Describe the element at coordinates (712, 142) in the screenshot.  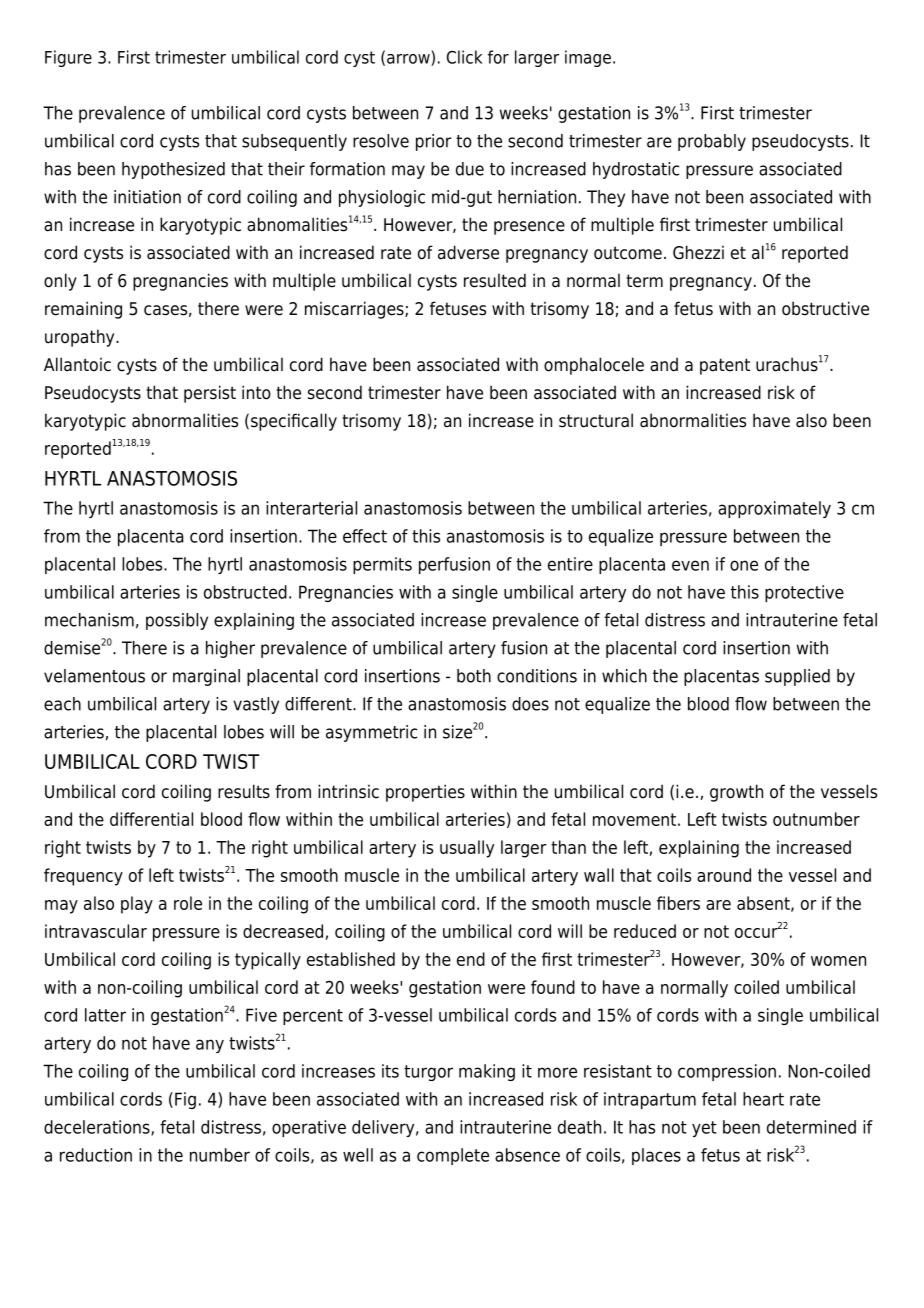
I see `probably` at that location.
